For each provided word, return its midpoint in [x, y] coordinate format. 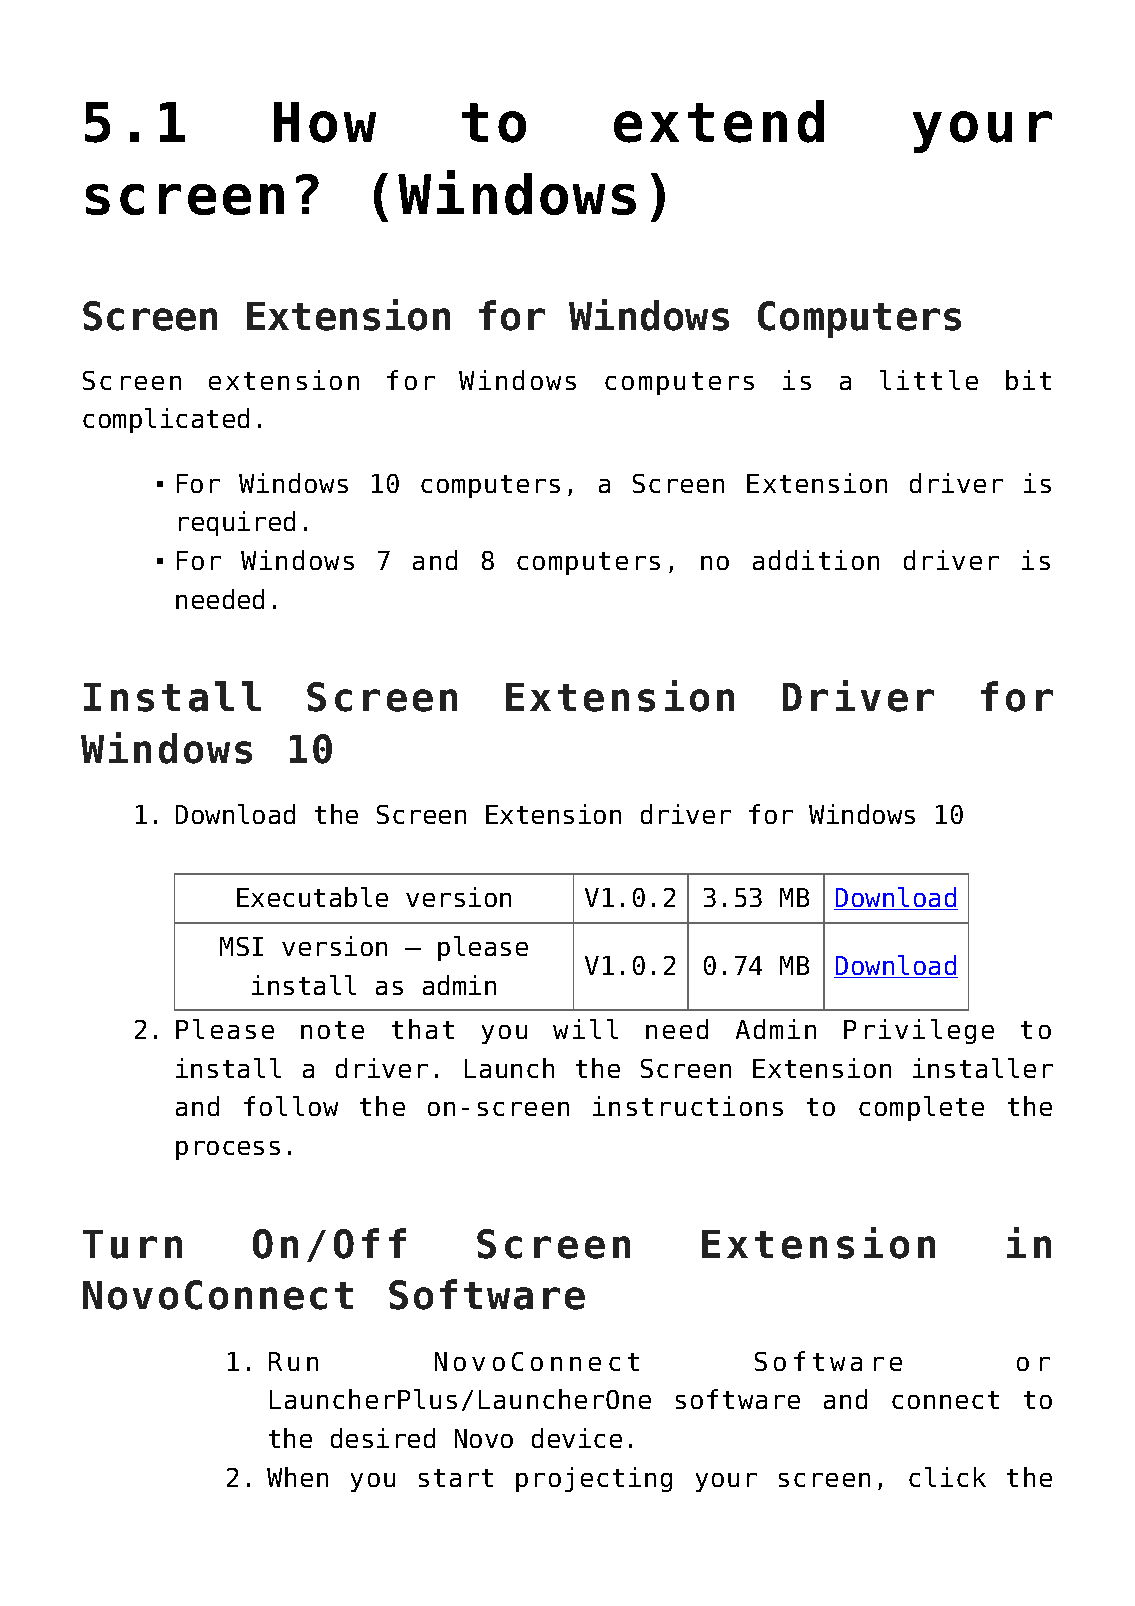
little [929, 380]
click [947, 1477]
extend [719, 121]
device [577, 1438]
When [297, 1477]
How [325, 122]
